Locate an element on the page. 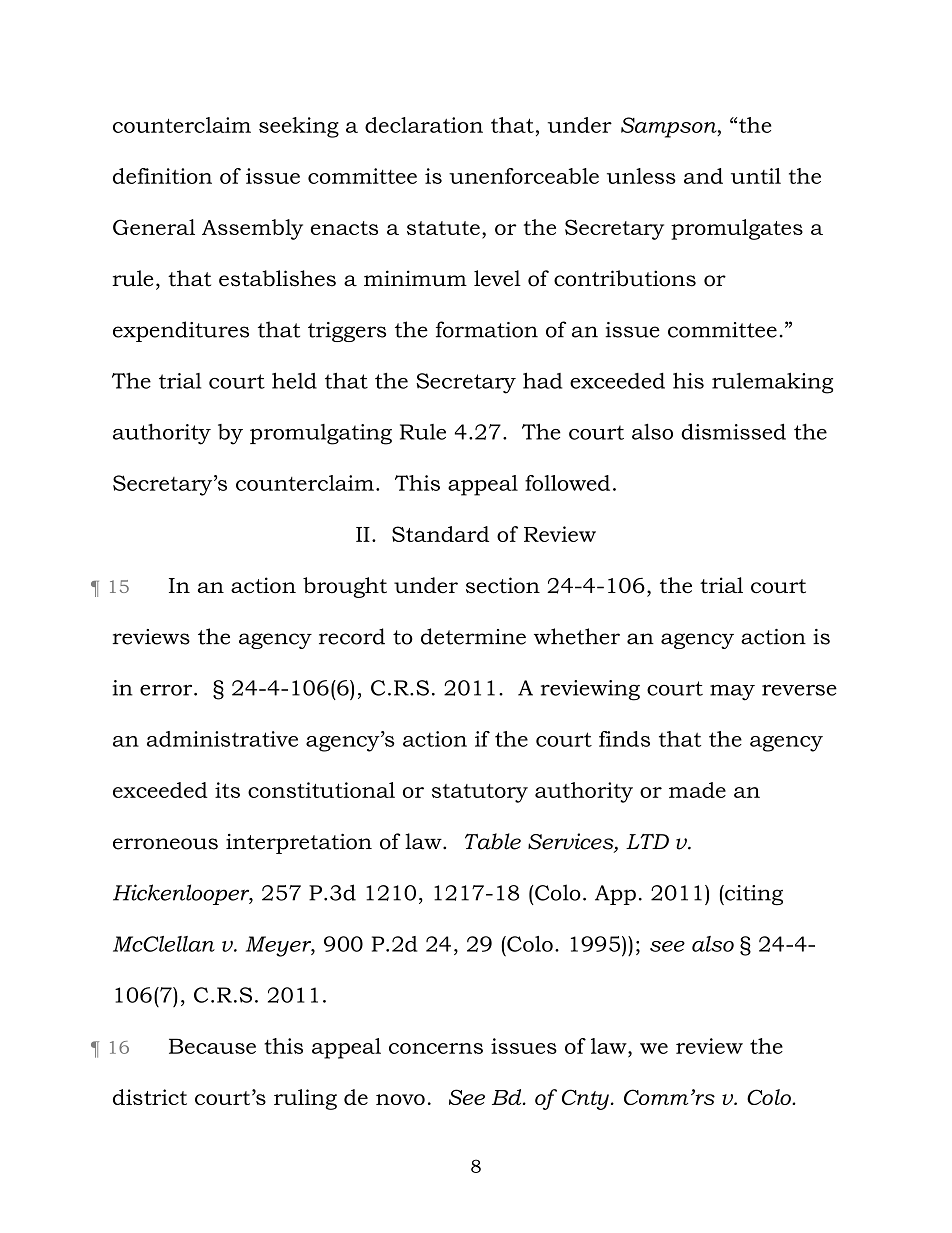  may is located at coordinates (732, 692).
